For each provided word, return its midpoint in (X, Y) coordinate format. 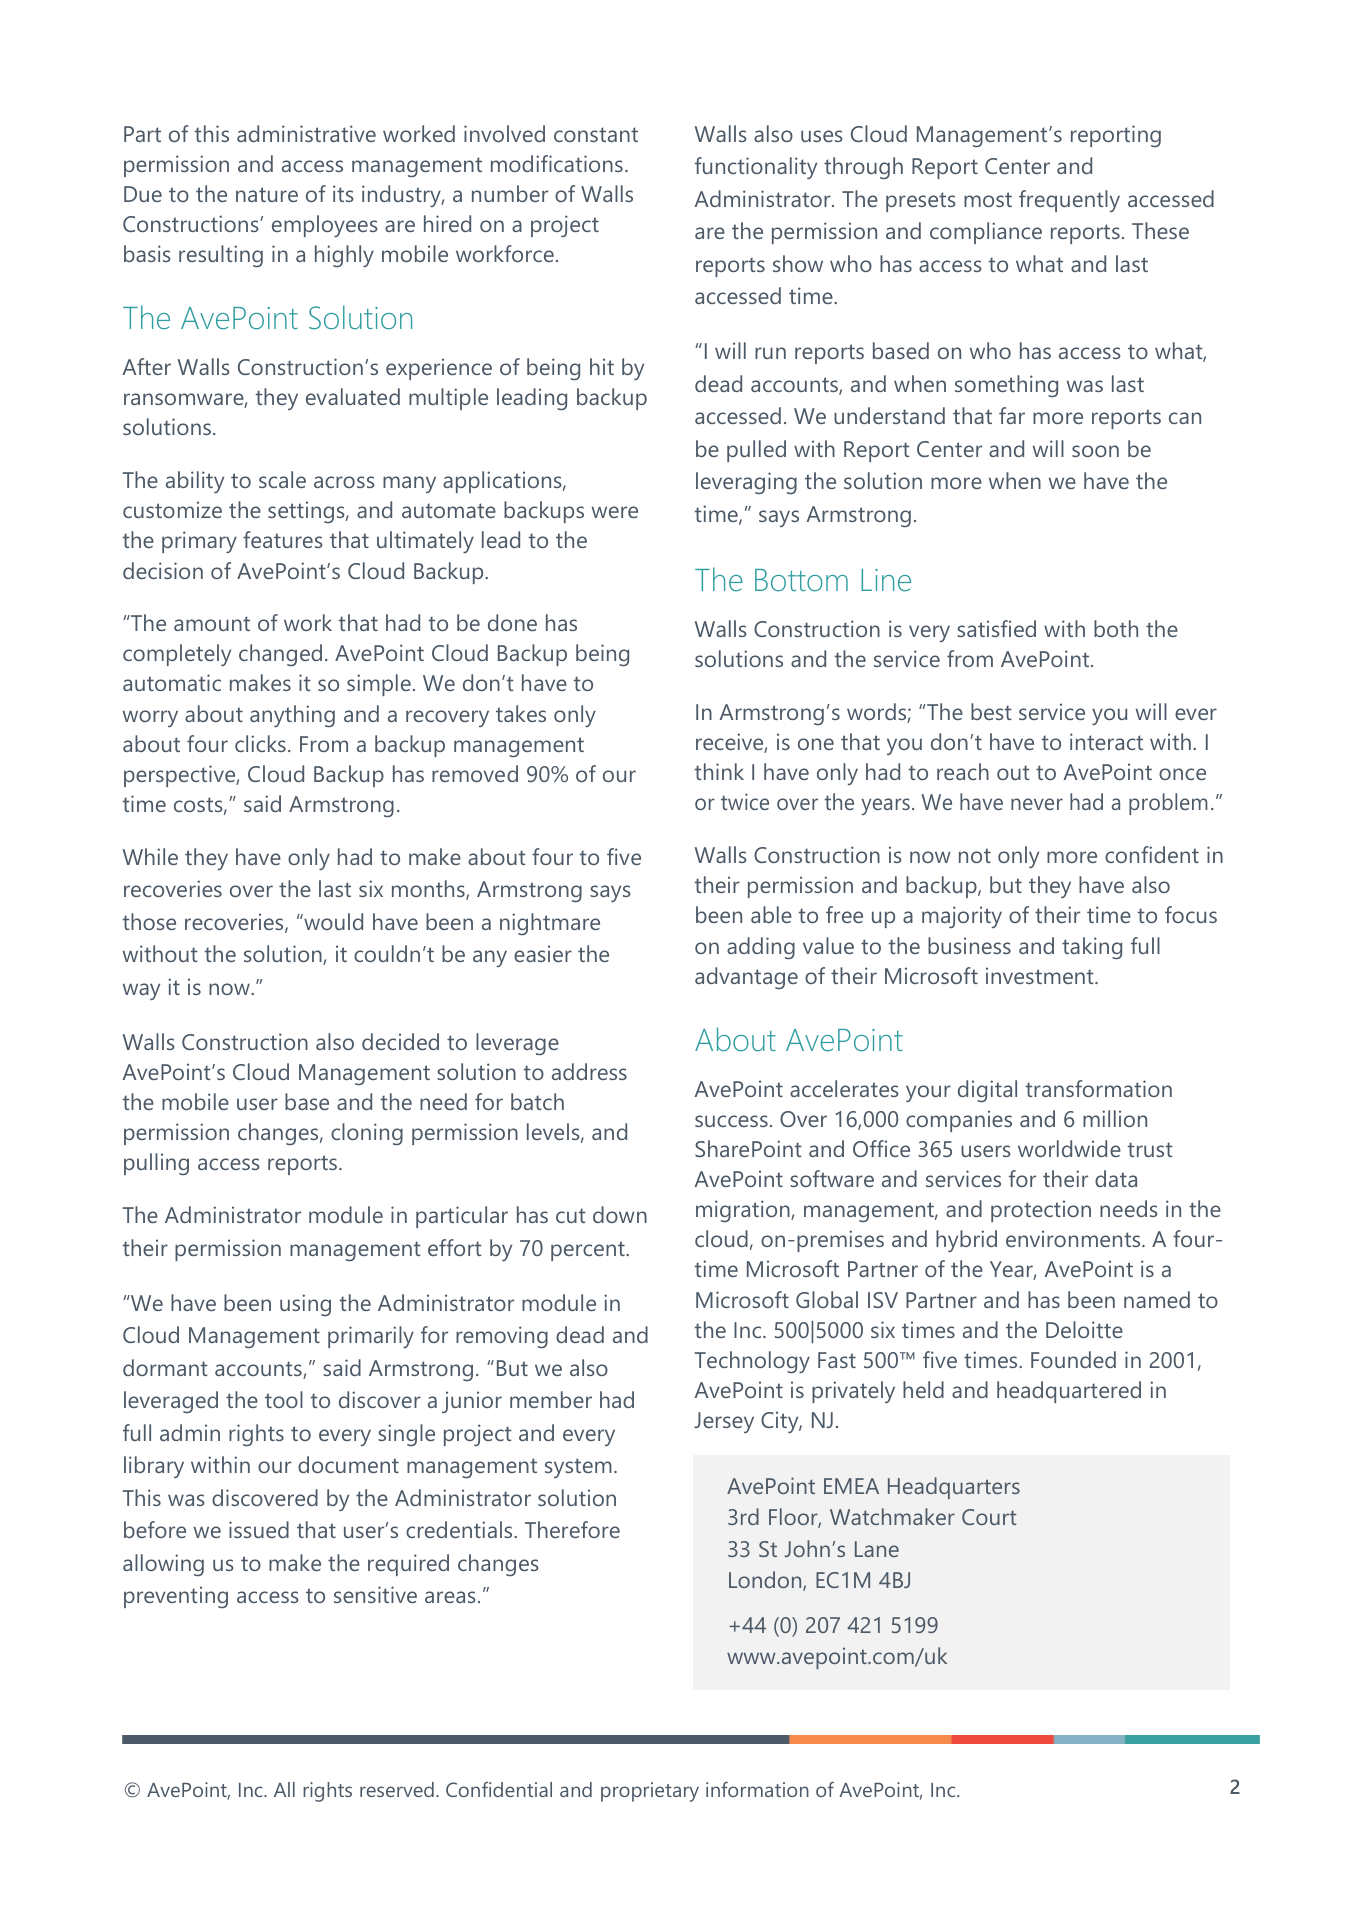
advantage (746, 978)
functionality (756, 168)
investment (1041, 975)
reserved (397, 1789)
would (332, 921)
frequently (1069, 201)
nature (267, 194)
